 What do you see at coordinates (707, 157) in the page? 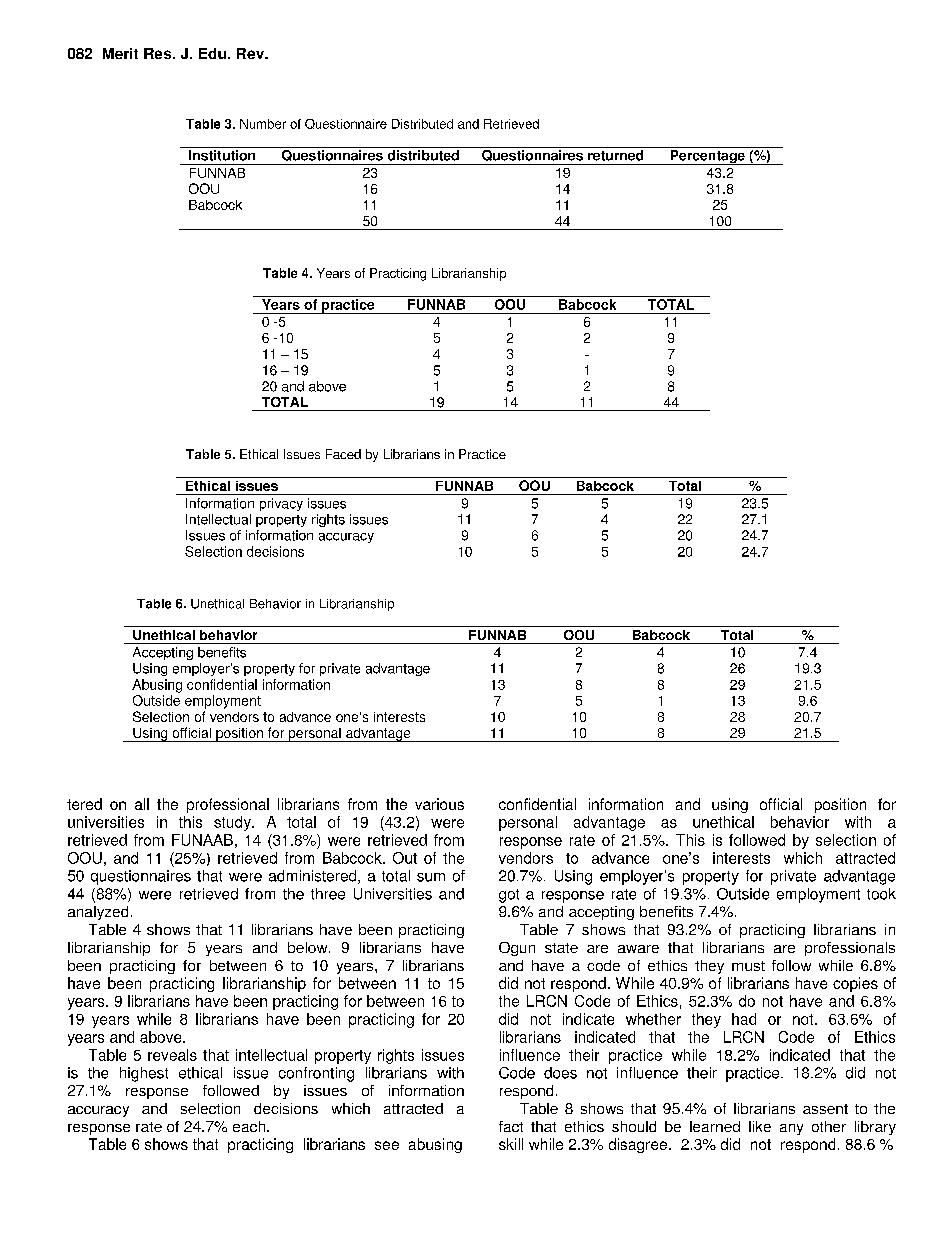
I see `Percentage` at bounding box center [707, 157].
